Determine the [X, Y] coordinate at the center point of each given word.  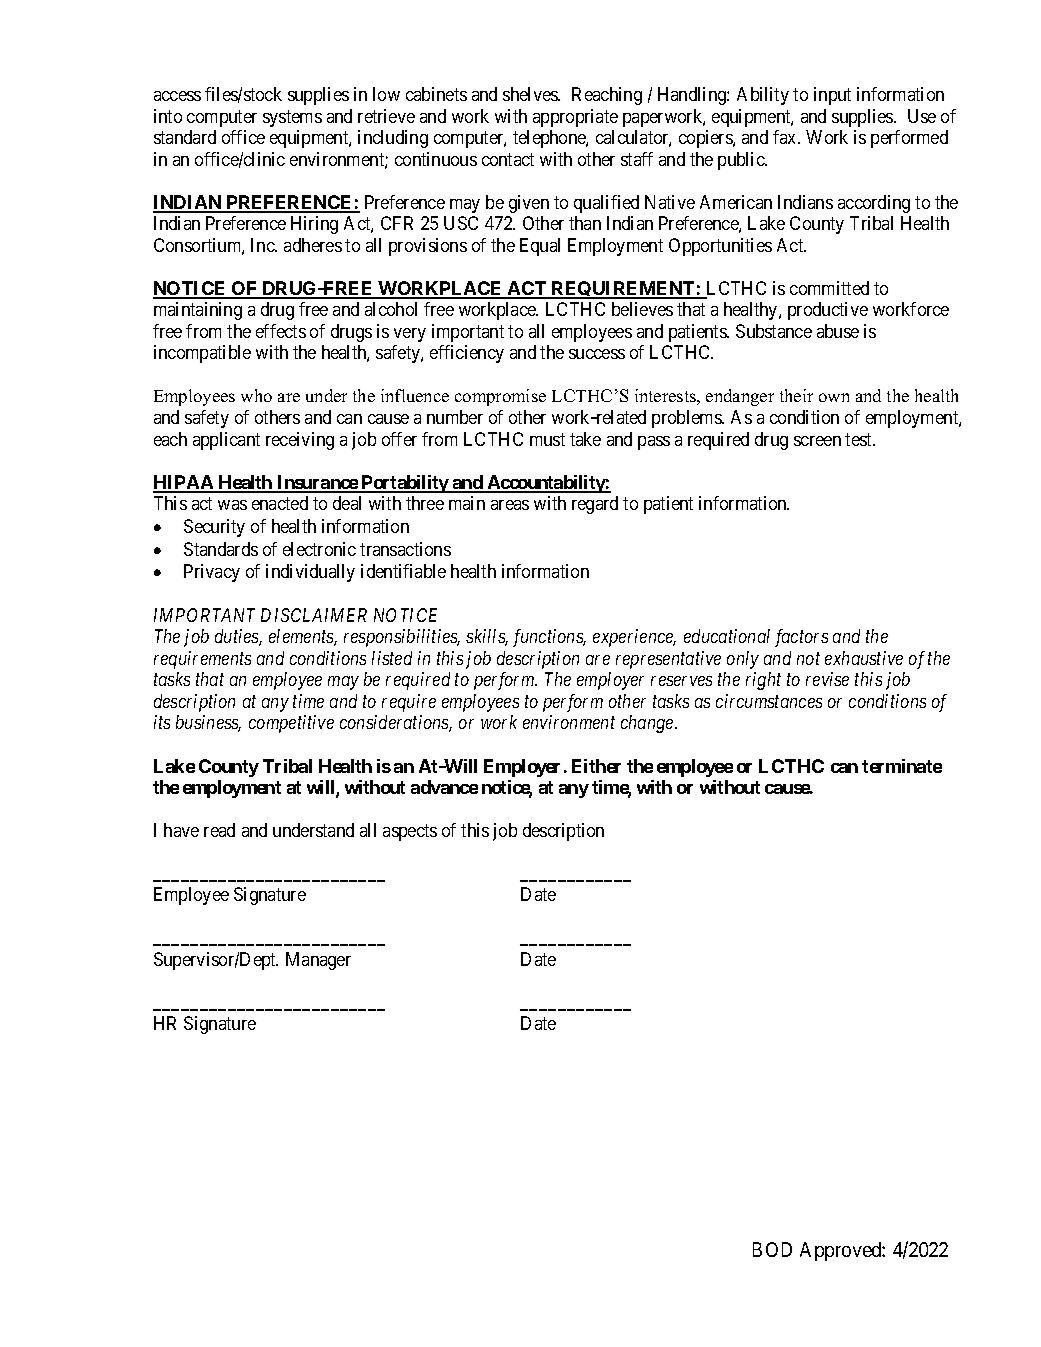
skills [487, 637]
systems [292, 118]
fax [786, 137]
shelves [531, 94]
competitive [291, 724]
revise [827, 679]
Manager [318, 961]
